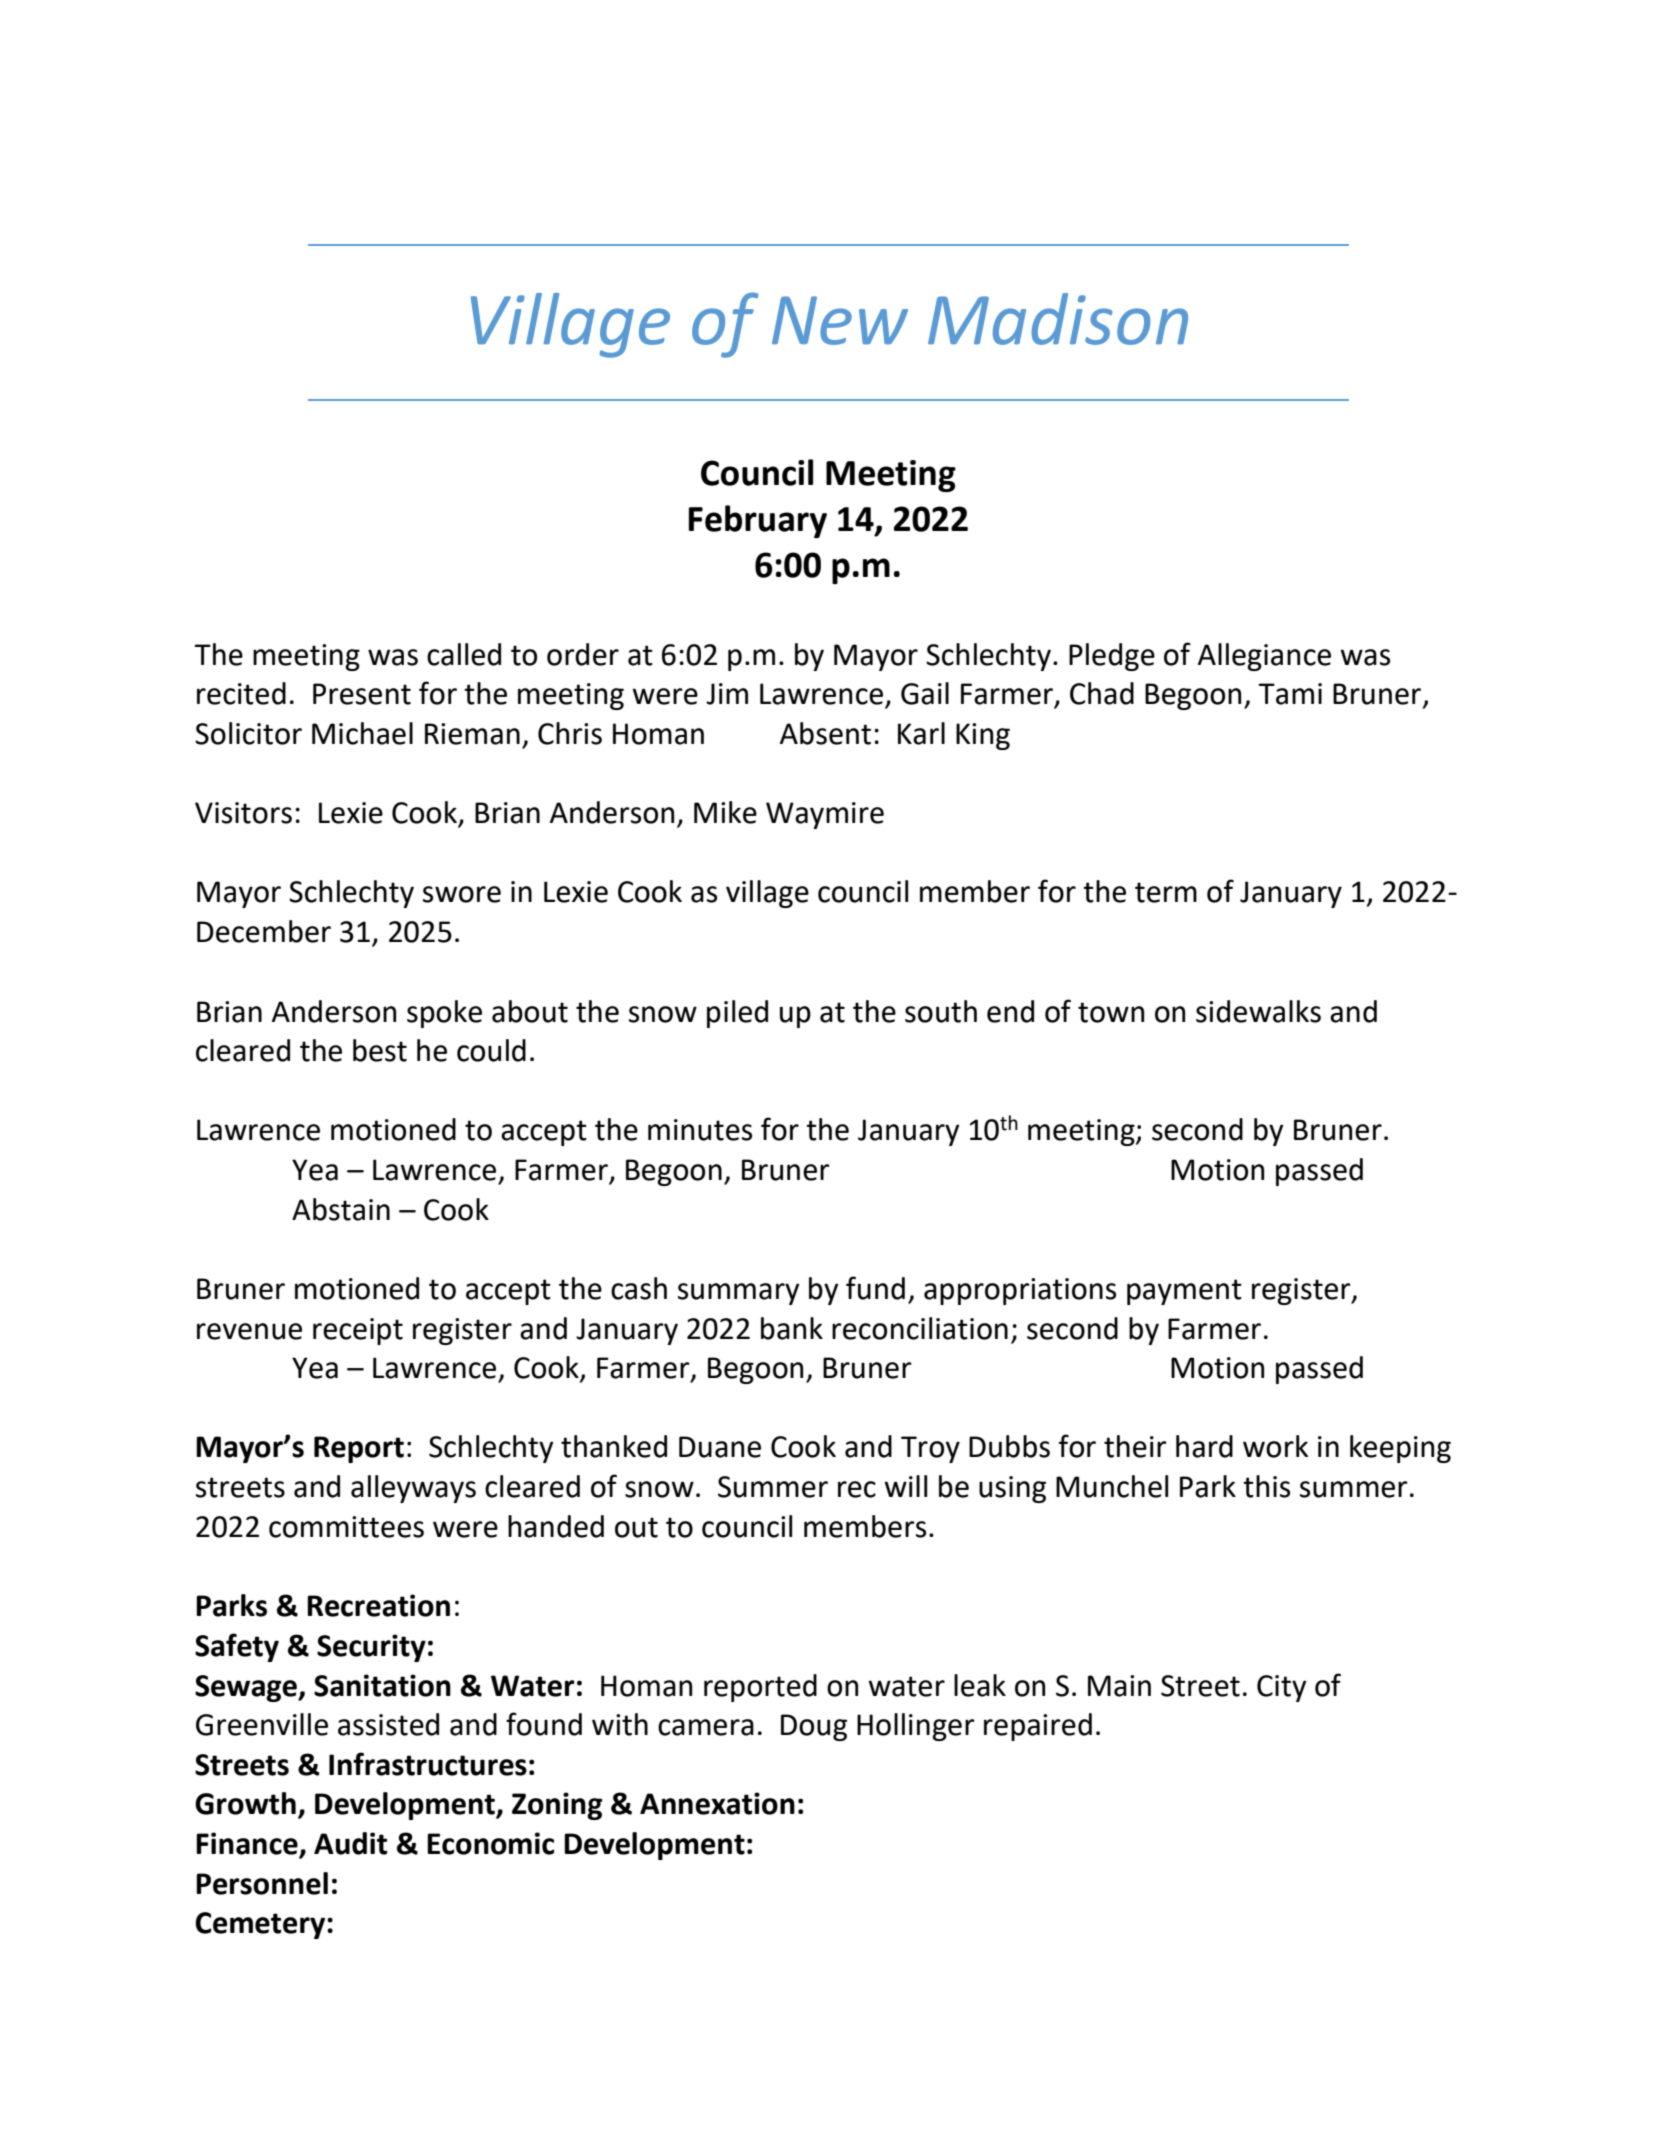 The height and width of the screenshot is (2143, 1656). Describe the element at coordinates (700, 1130) in the screenshot. I see `minutes` at that location.
